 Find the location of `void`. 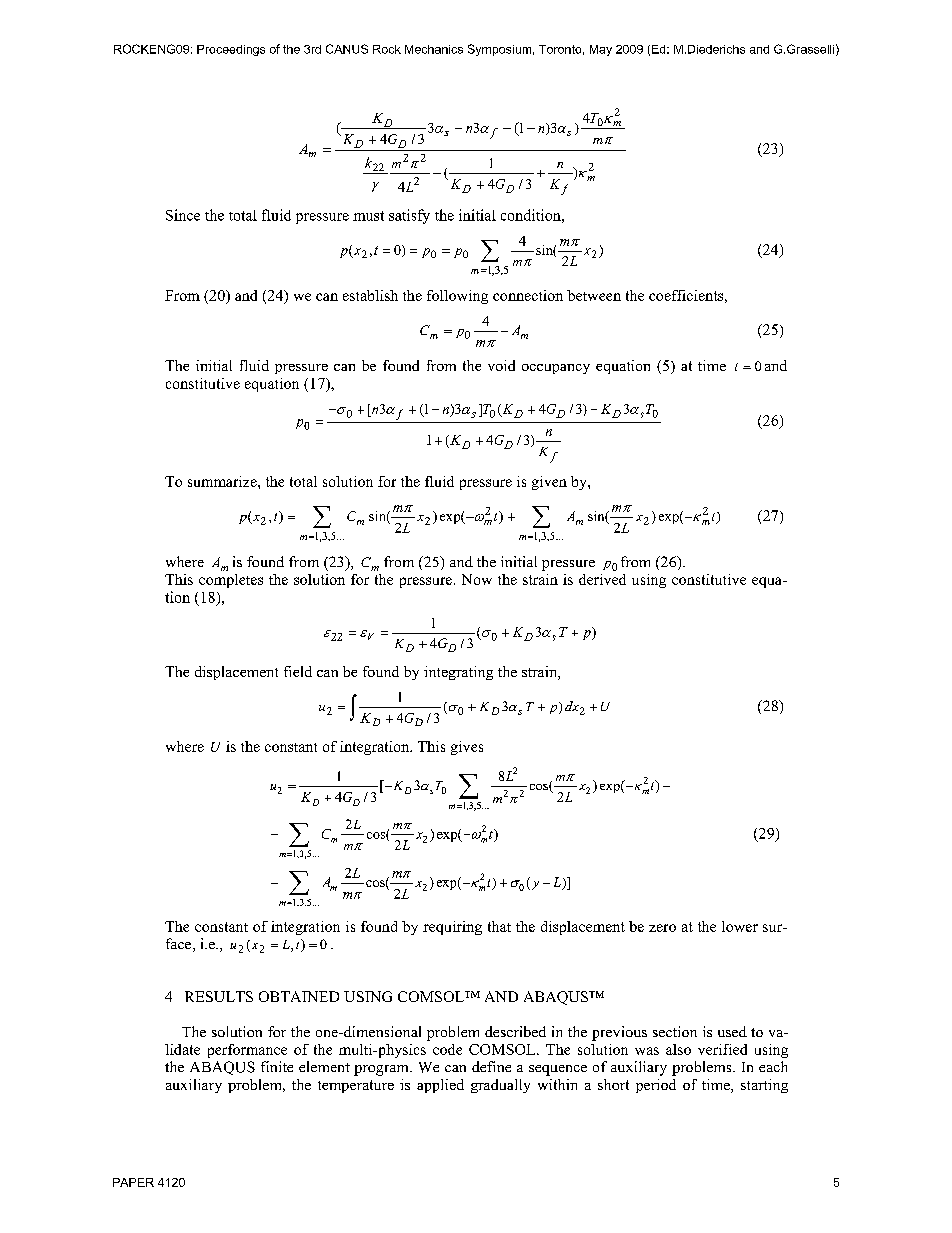

void is located at coordinates (501, 365).
